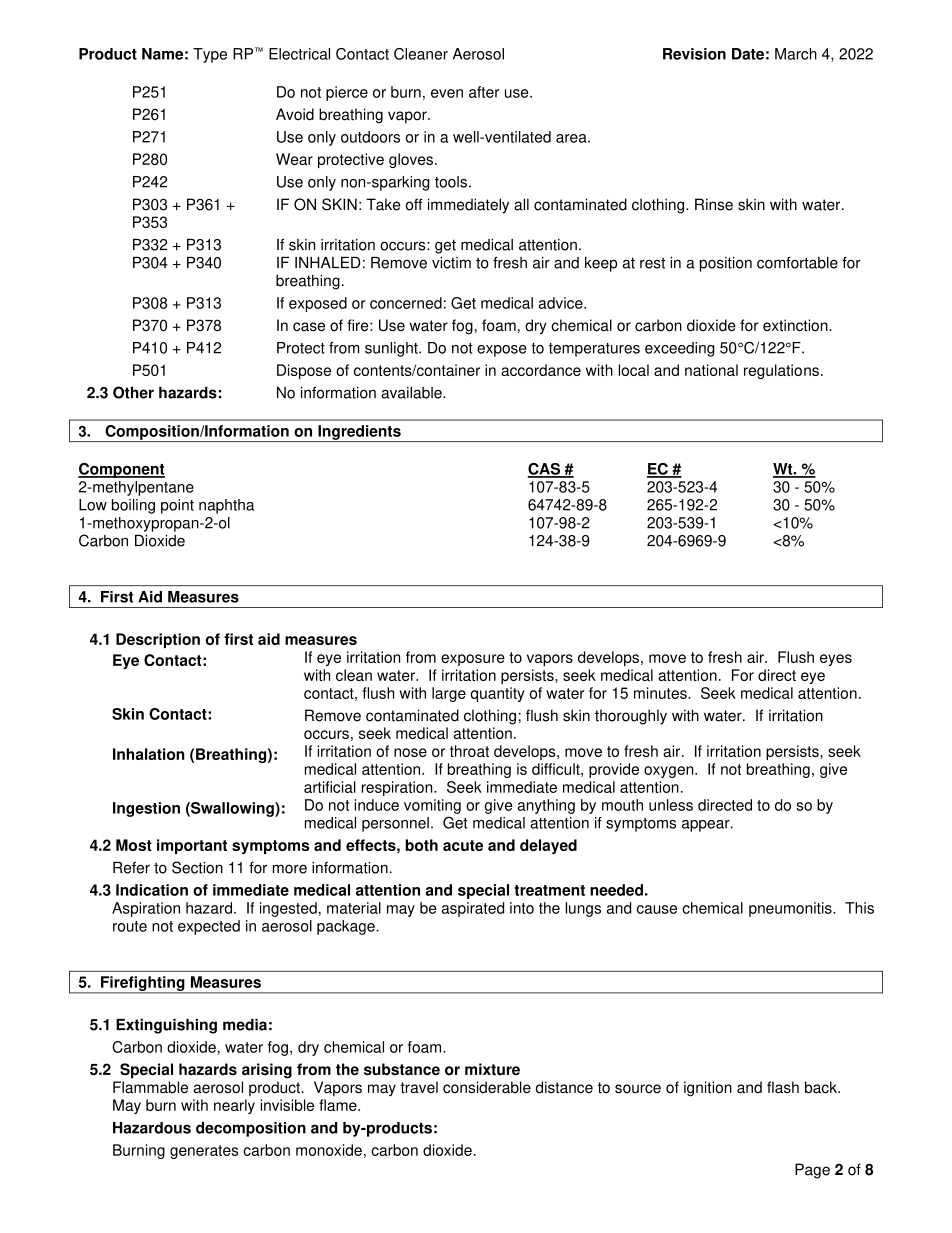  What do you see at coordinates (812, 1171) in the screenshot?
I see `Page` at bounding box center [812, 1171].
